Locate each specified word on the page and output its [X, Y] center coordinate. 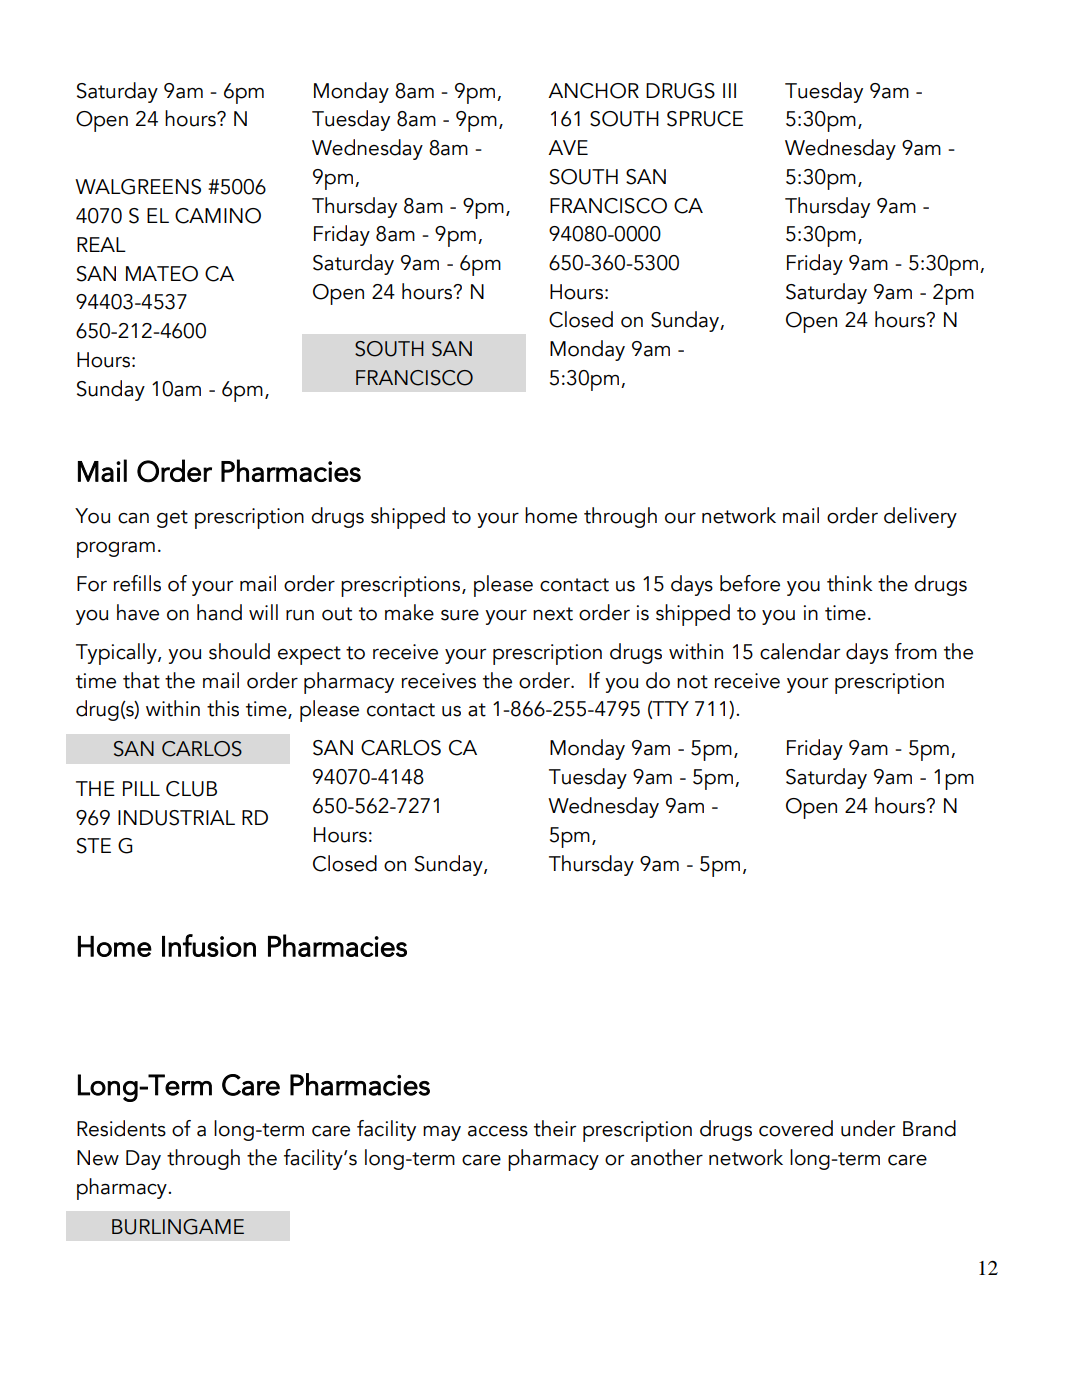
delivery [920, 517]
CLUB [191, 789]
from [916, 651]
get [172, 519]
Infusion [209, 945]
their [555, 1128]
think [849, 583]
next [553, 614]
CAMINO [218, 216]
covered [796, 1128]
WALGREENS [138, 187]
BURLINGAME [178, 1227]
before [750, 583]
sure [460, 615]
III [729, 90]
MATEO [162, 274]
